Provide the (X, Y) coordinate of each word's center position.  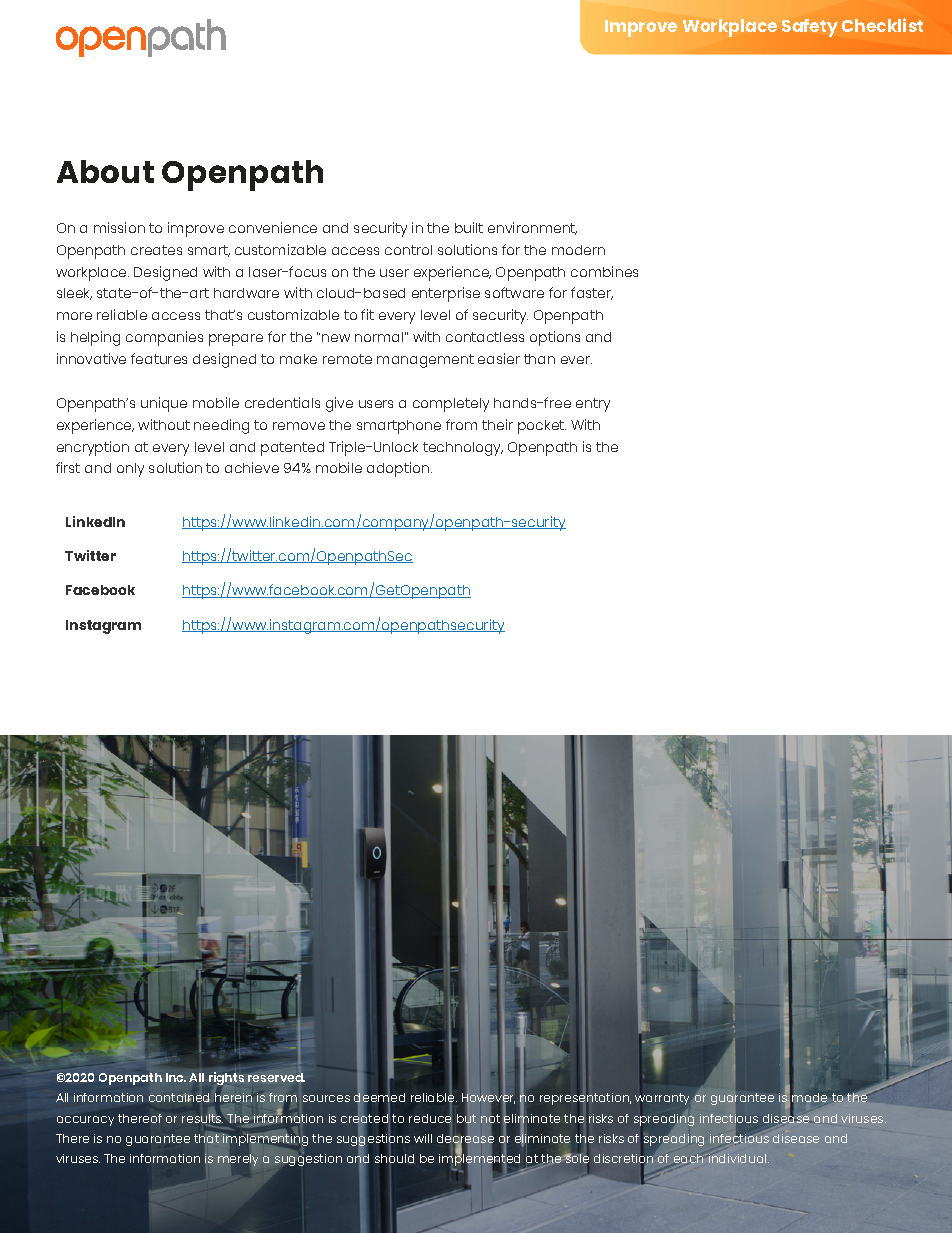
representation (585, 1100)
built (469, 227)
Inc (176, 1077)
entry (593, 405)
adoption (399, 469)
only (130, 470)
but (466, 1119)
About (105, 171)
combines (604, 271)
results (202, 1118)
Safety (810, 28)
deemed (379, 1098)
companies (164, 338)
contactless (485, 337)
